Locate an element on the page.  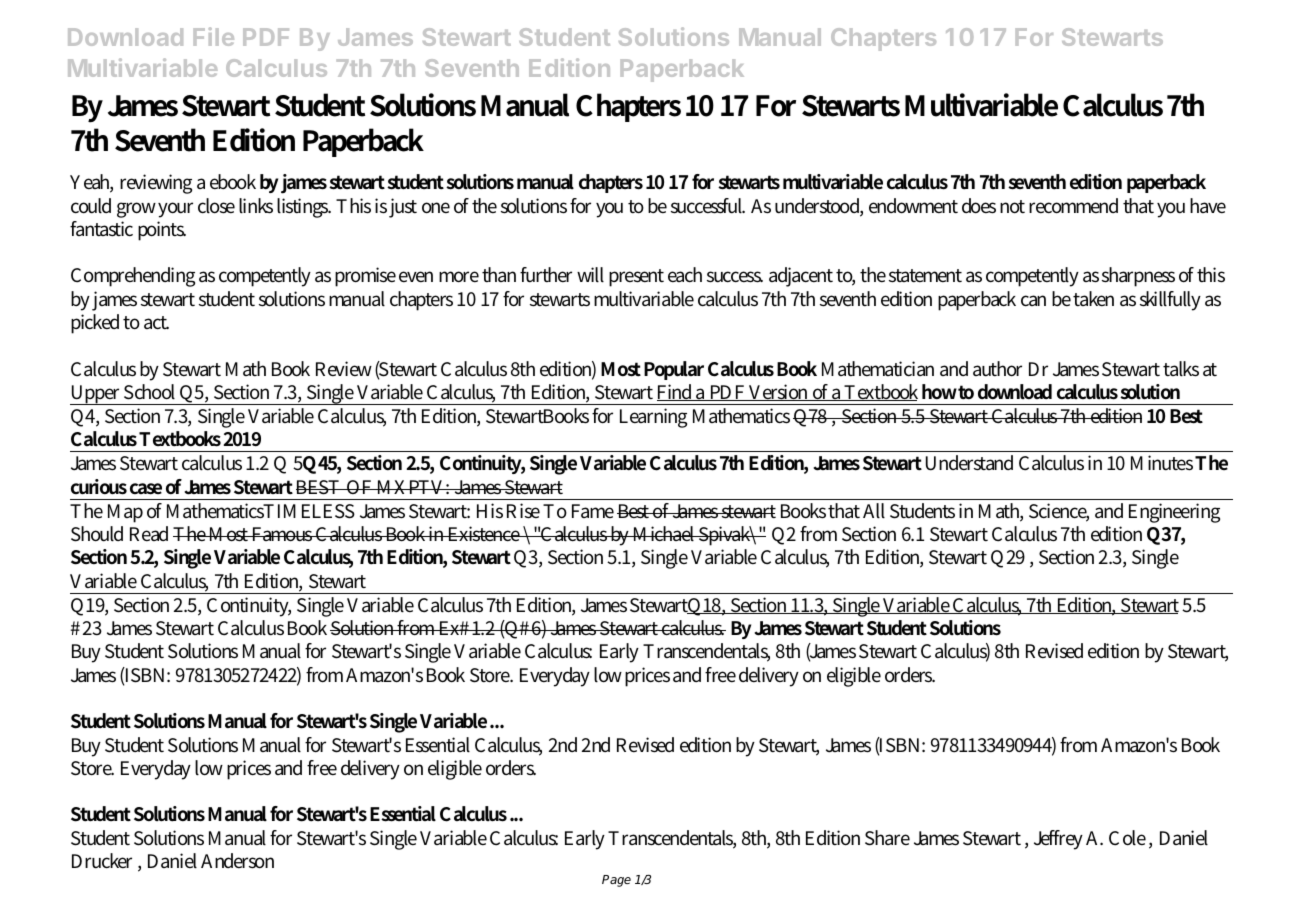
not is located at coordinates (1012, 207).
